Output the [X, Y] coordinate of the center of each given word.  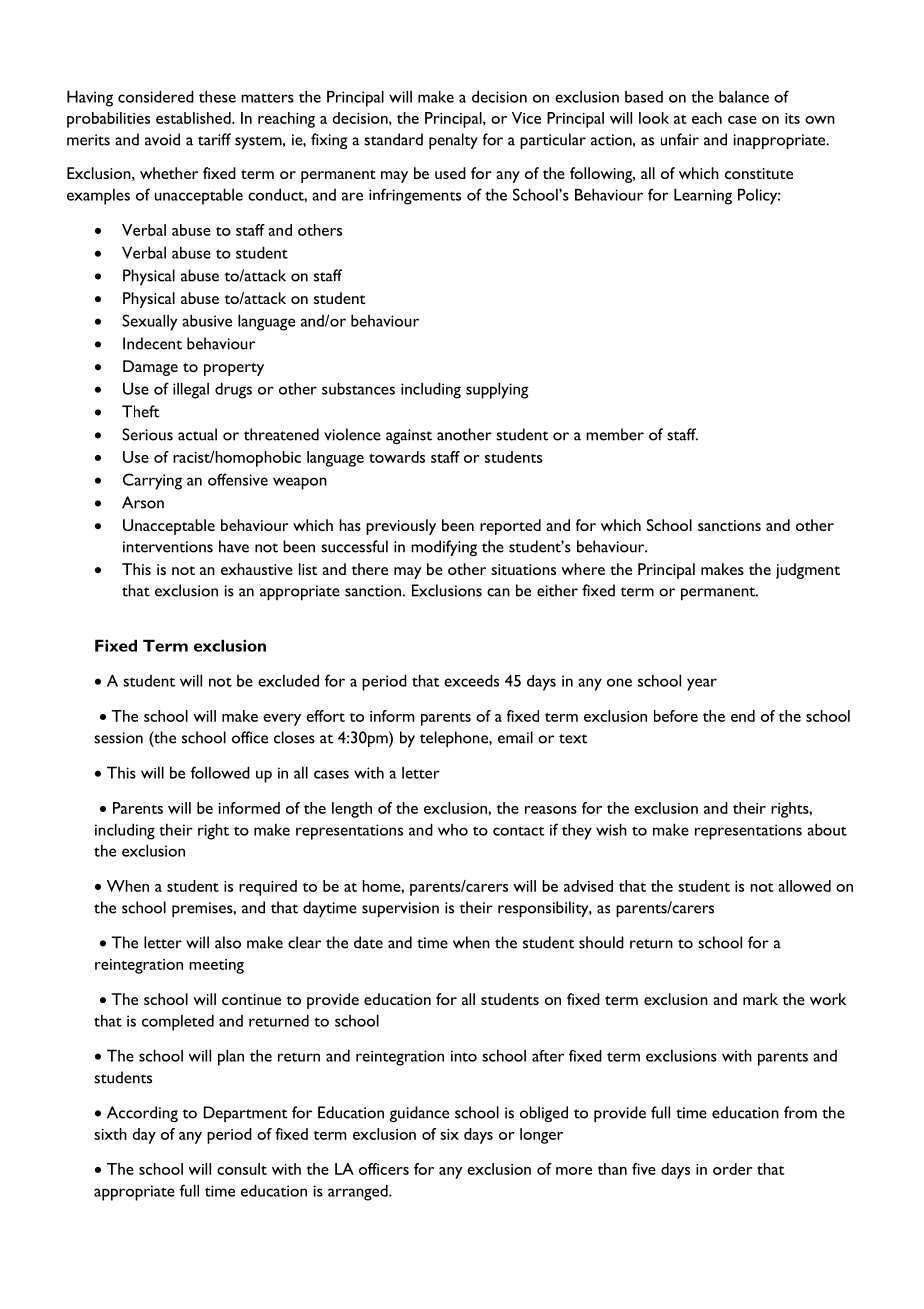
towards [397, 457]
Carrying [152, 481]
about [827, 829]
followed [220, 772]
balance [744, 96]
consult [242, 1169]
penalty [453, 141]
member [615, 434]
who [453, 830]
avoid [162, 139]
